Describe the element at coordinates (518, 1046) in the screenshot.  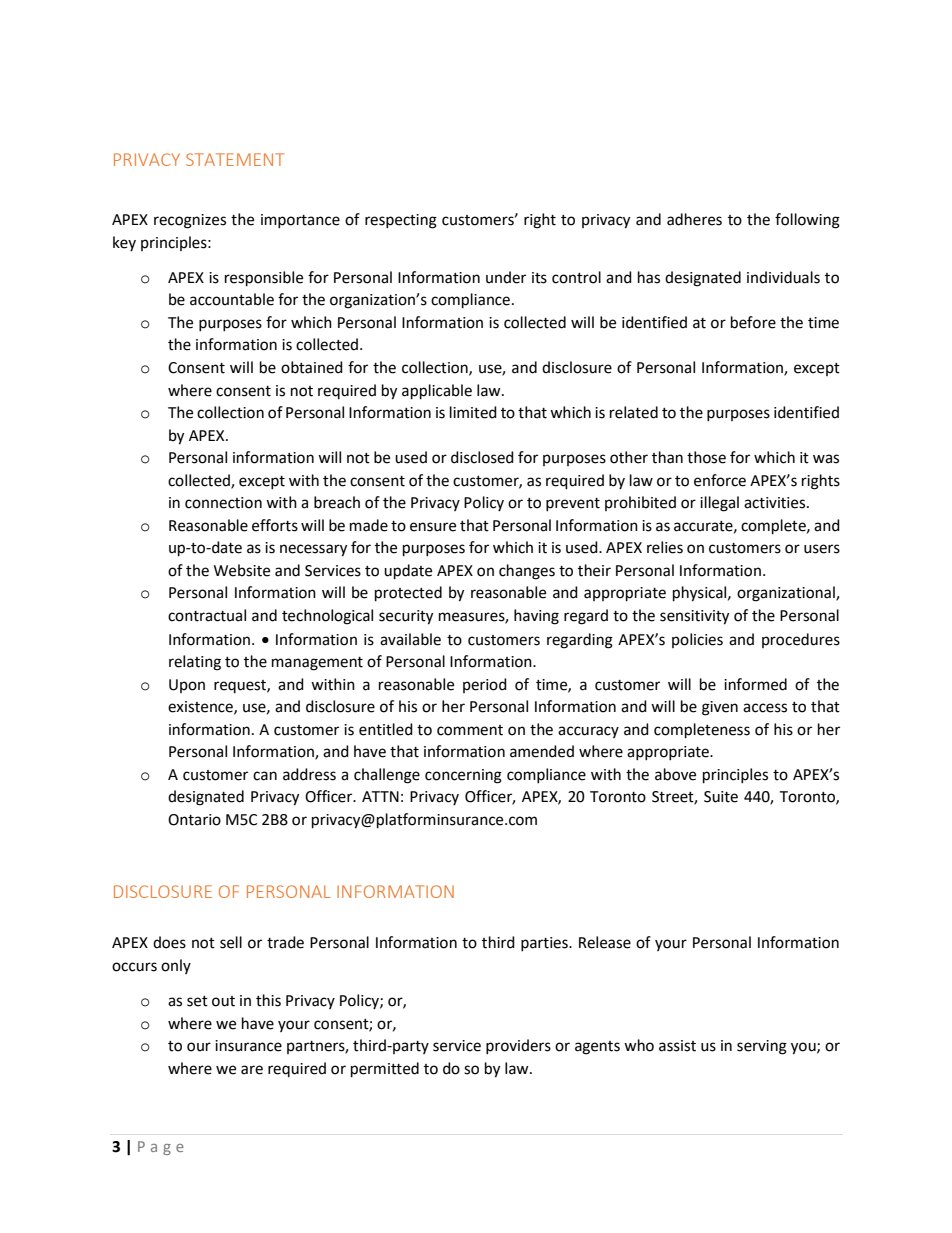
I see `providers` at that location.
